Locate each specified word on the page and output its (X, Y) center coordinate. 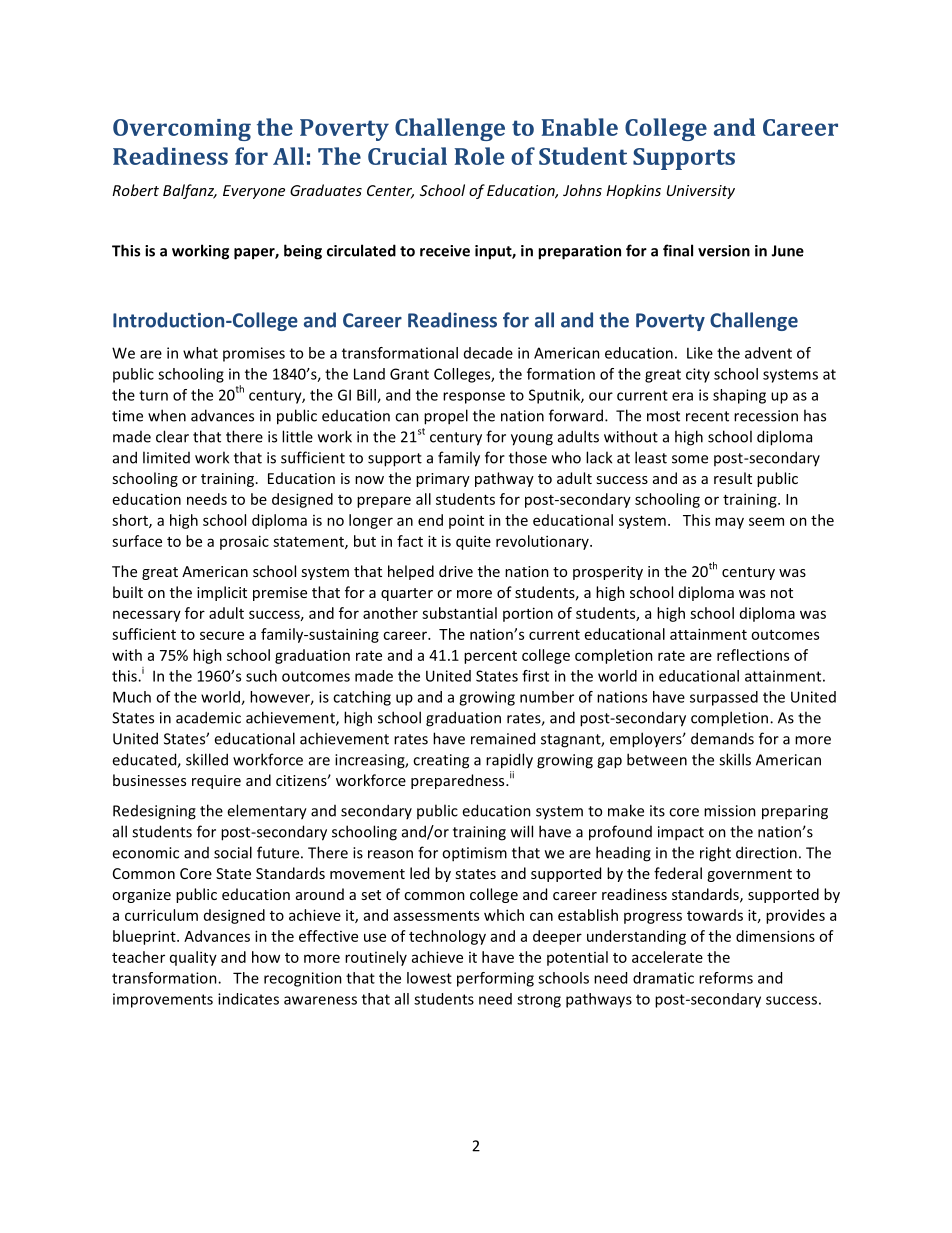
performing (495, 979)
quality (193, 958)
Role (479, 156)
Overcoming (182, 130)
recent (707, 416)
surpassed (724, 698)
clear (172, 436)
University (701, 192)
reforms (726, 978)
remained (503, 738)
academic (208, 717)
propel (446, 417)
